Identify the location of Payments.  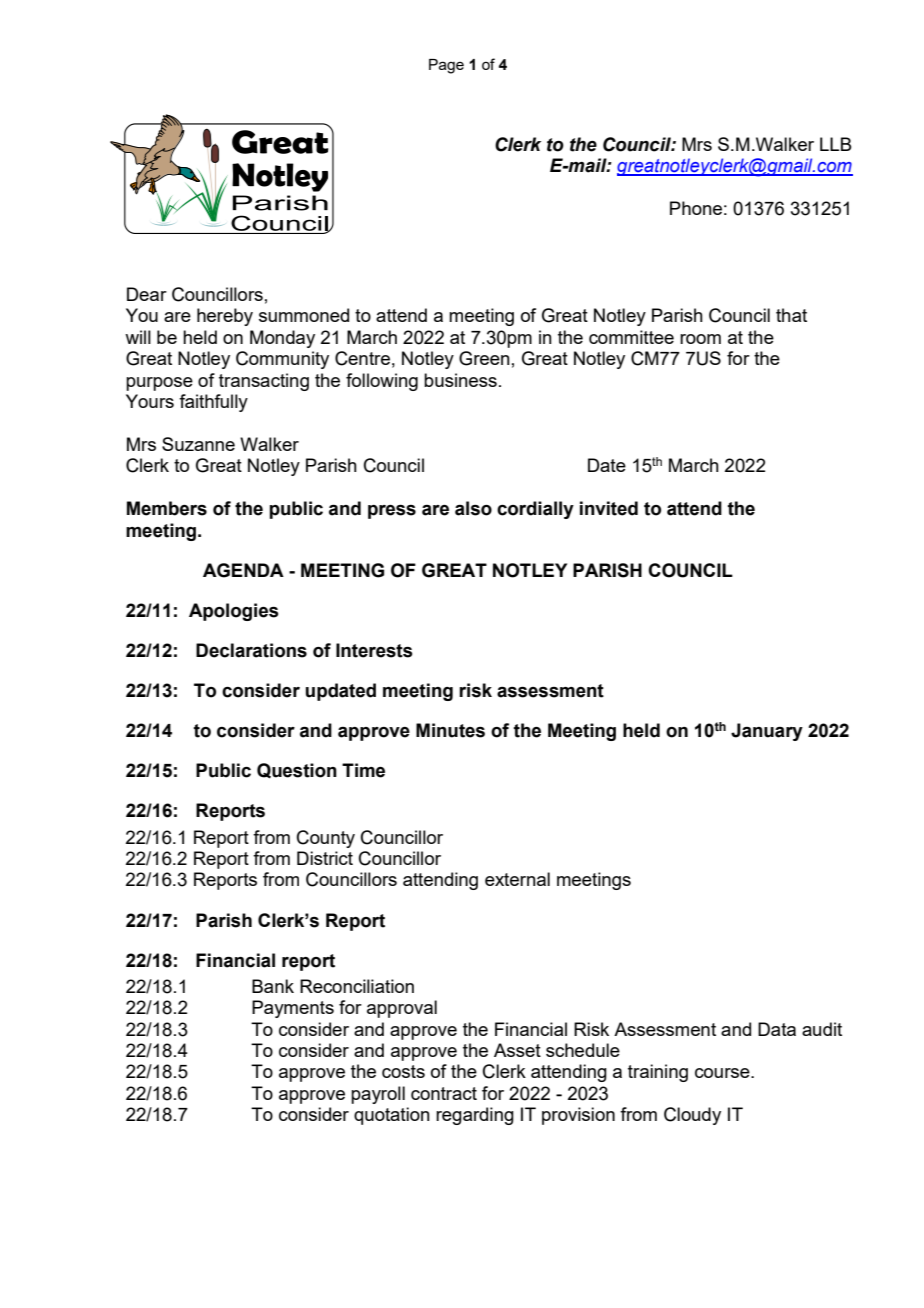
(293, 1009).
